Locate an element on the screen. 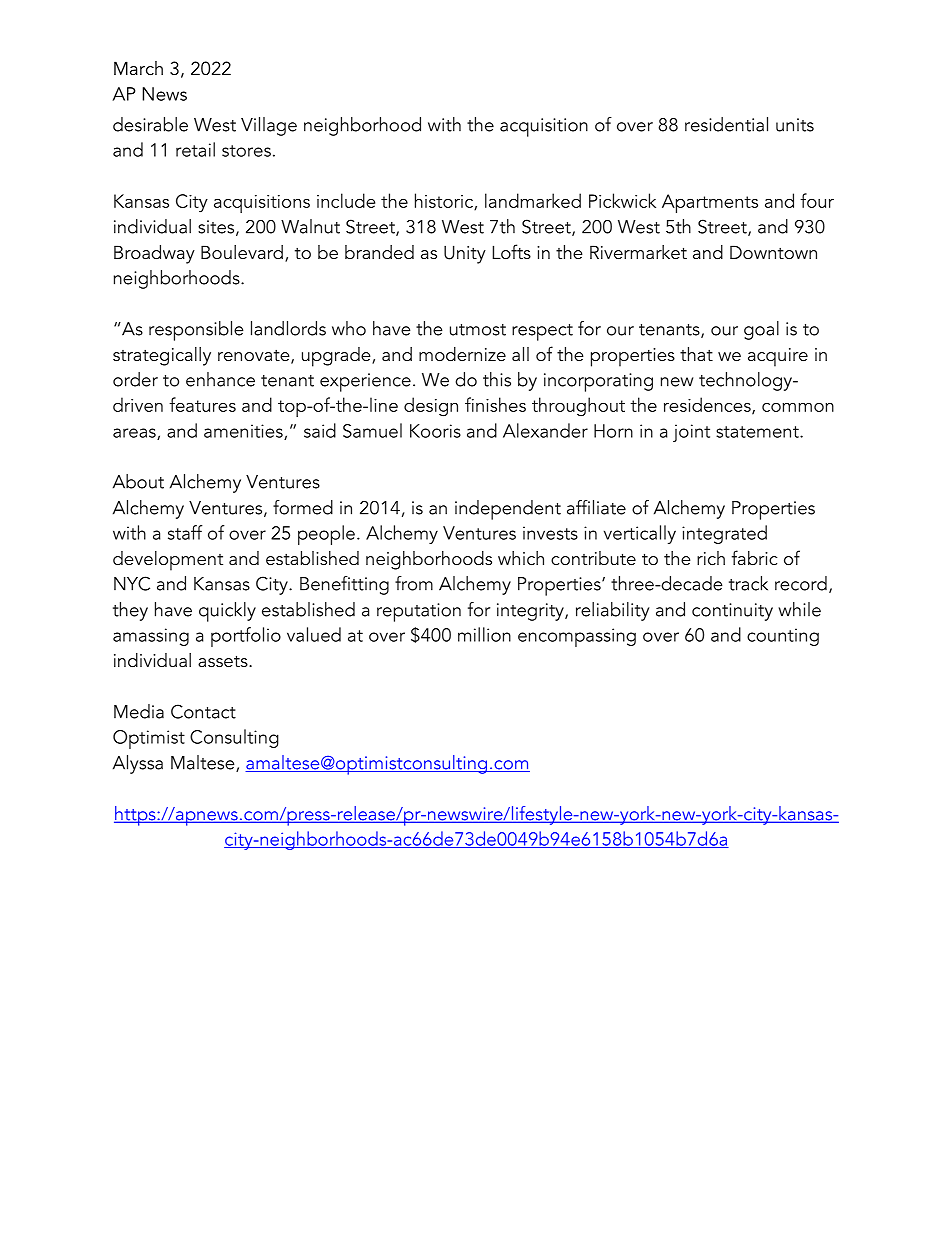  Village is located at coordinates (269, 126).
